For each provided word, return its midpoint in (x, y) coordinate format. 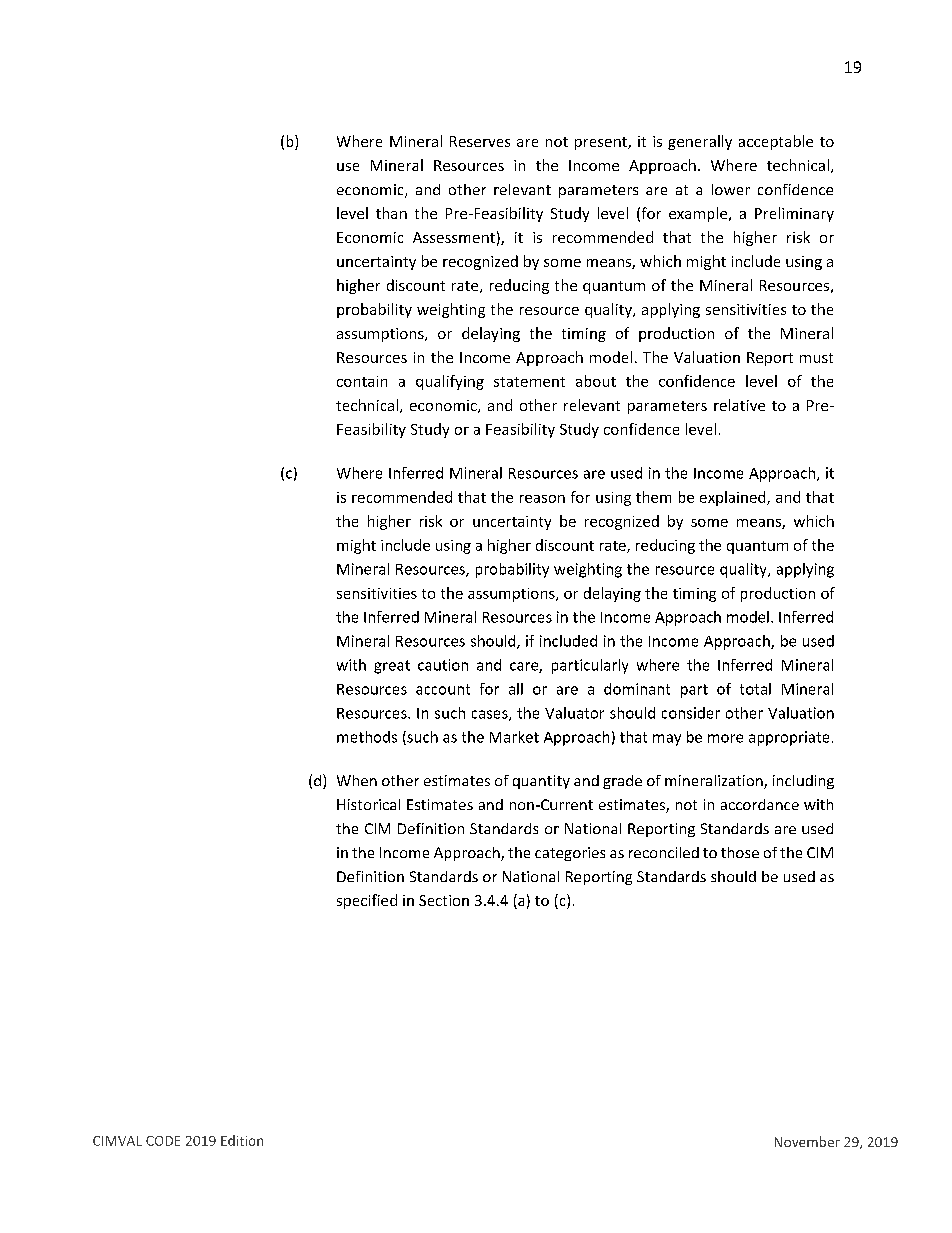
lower (731, 189)
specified (367, 901)
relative (739, 405)
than (391, 213)
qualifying (450, 382)
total (755, 689)
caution (443, 665)
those (740, 852)
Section (444, 900)
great (392, 667)
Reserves (480, 141)
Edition (242, 1140)
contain (362, 381)
